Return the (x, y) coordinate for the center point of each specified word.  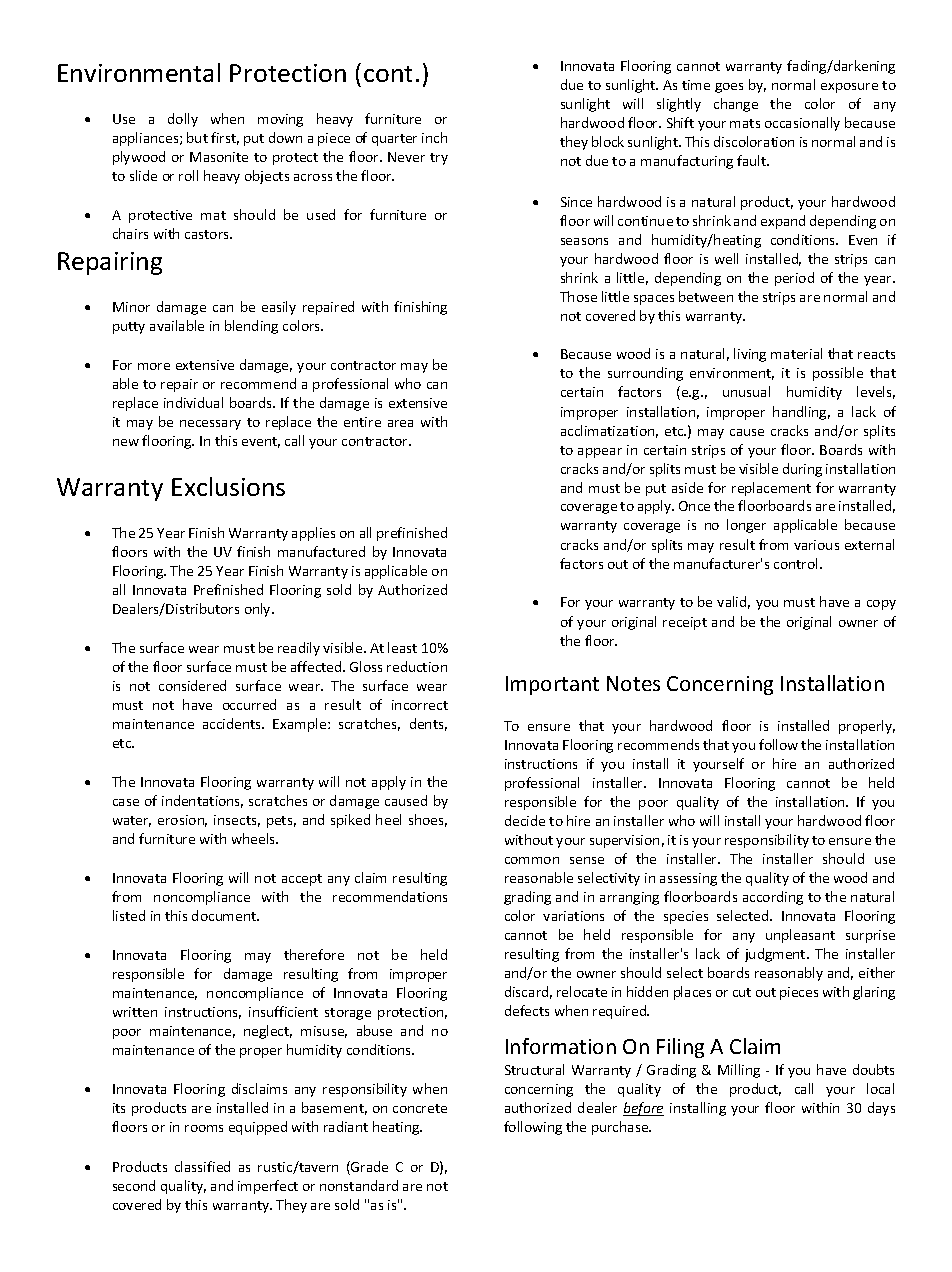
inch (434, 137)
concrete (420, 1108)
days (881, 1109)
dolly (183, 120)
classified (202, 1166)
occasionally (802, 124)
